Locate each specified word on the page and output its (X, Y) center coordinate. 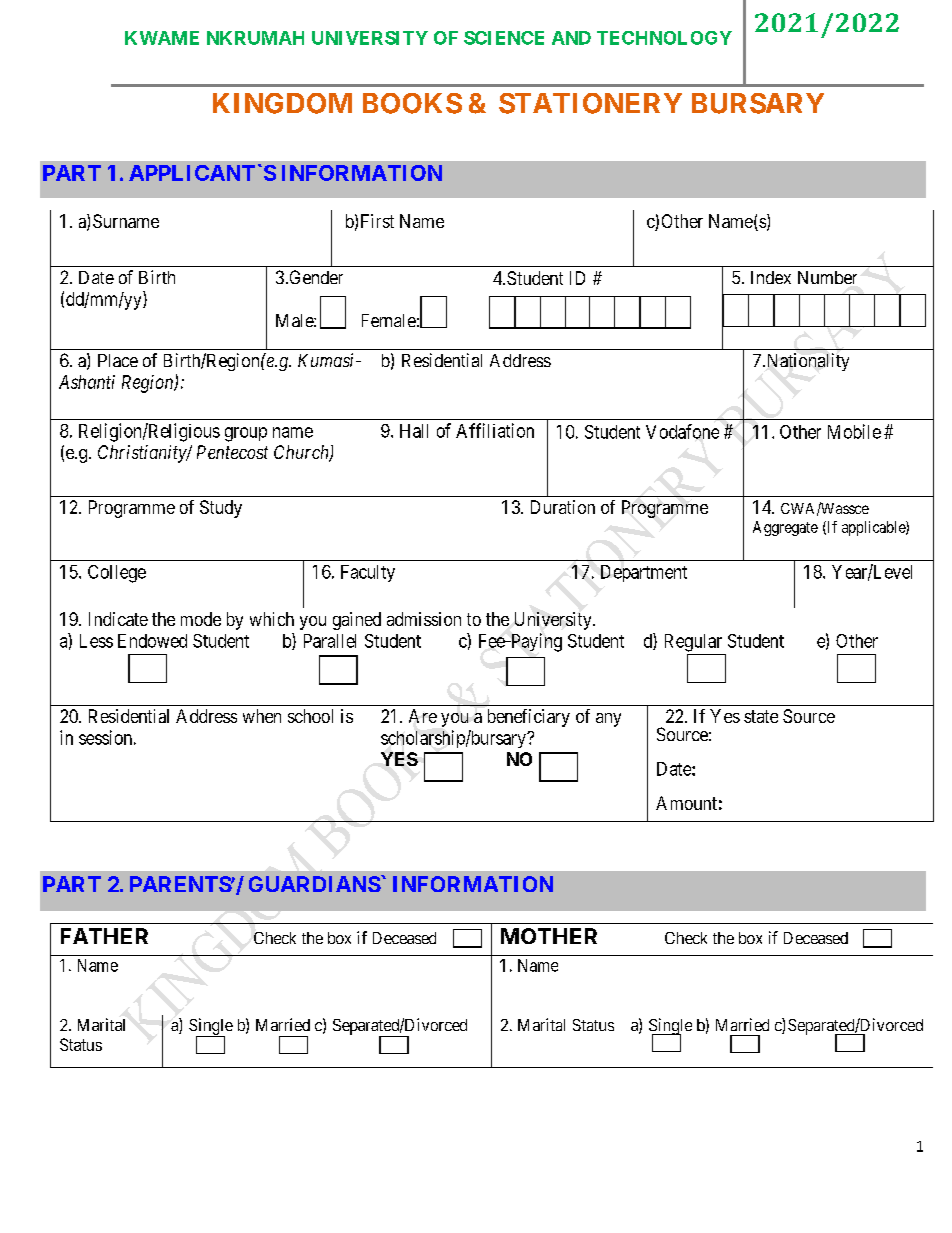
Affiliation (495, 430)
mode (201, 619)
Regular (693, 643)
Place (118, 360)
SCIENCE (504, 38)
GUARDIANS (315, 884)
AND (571, 38)
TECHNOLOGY (664, 38)
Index (771, 277)
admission (424, 619)
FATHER (104, 936)
